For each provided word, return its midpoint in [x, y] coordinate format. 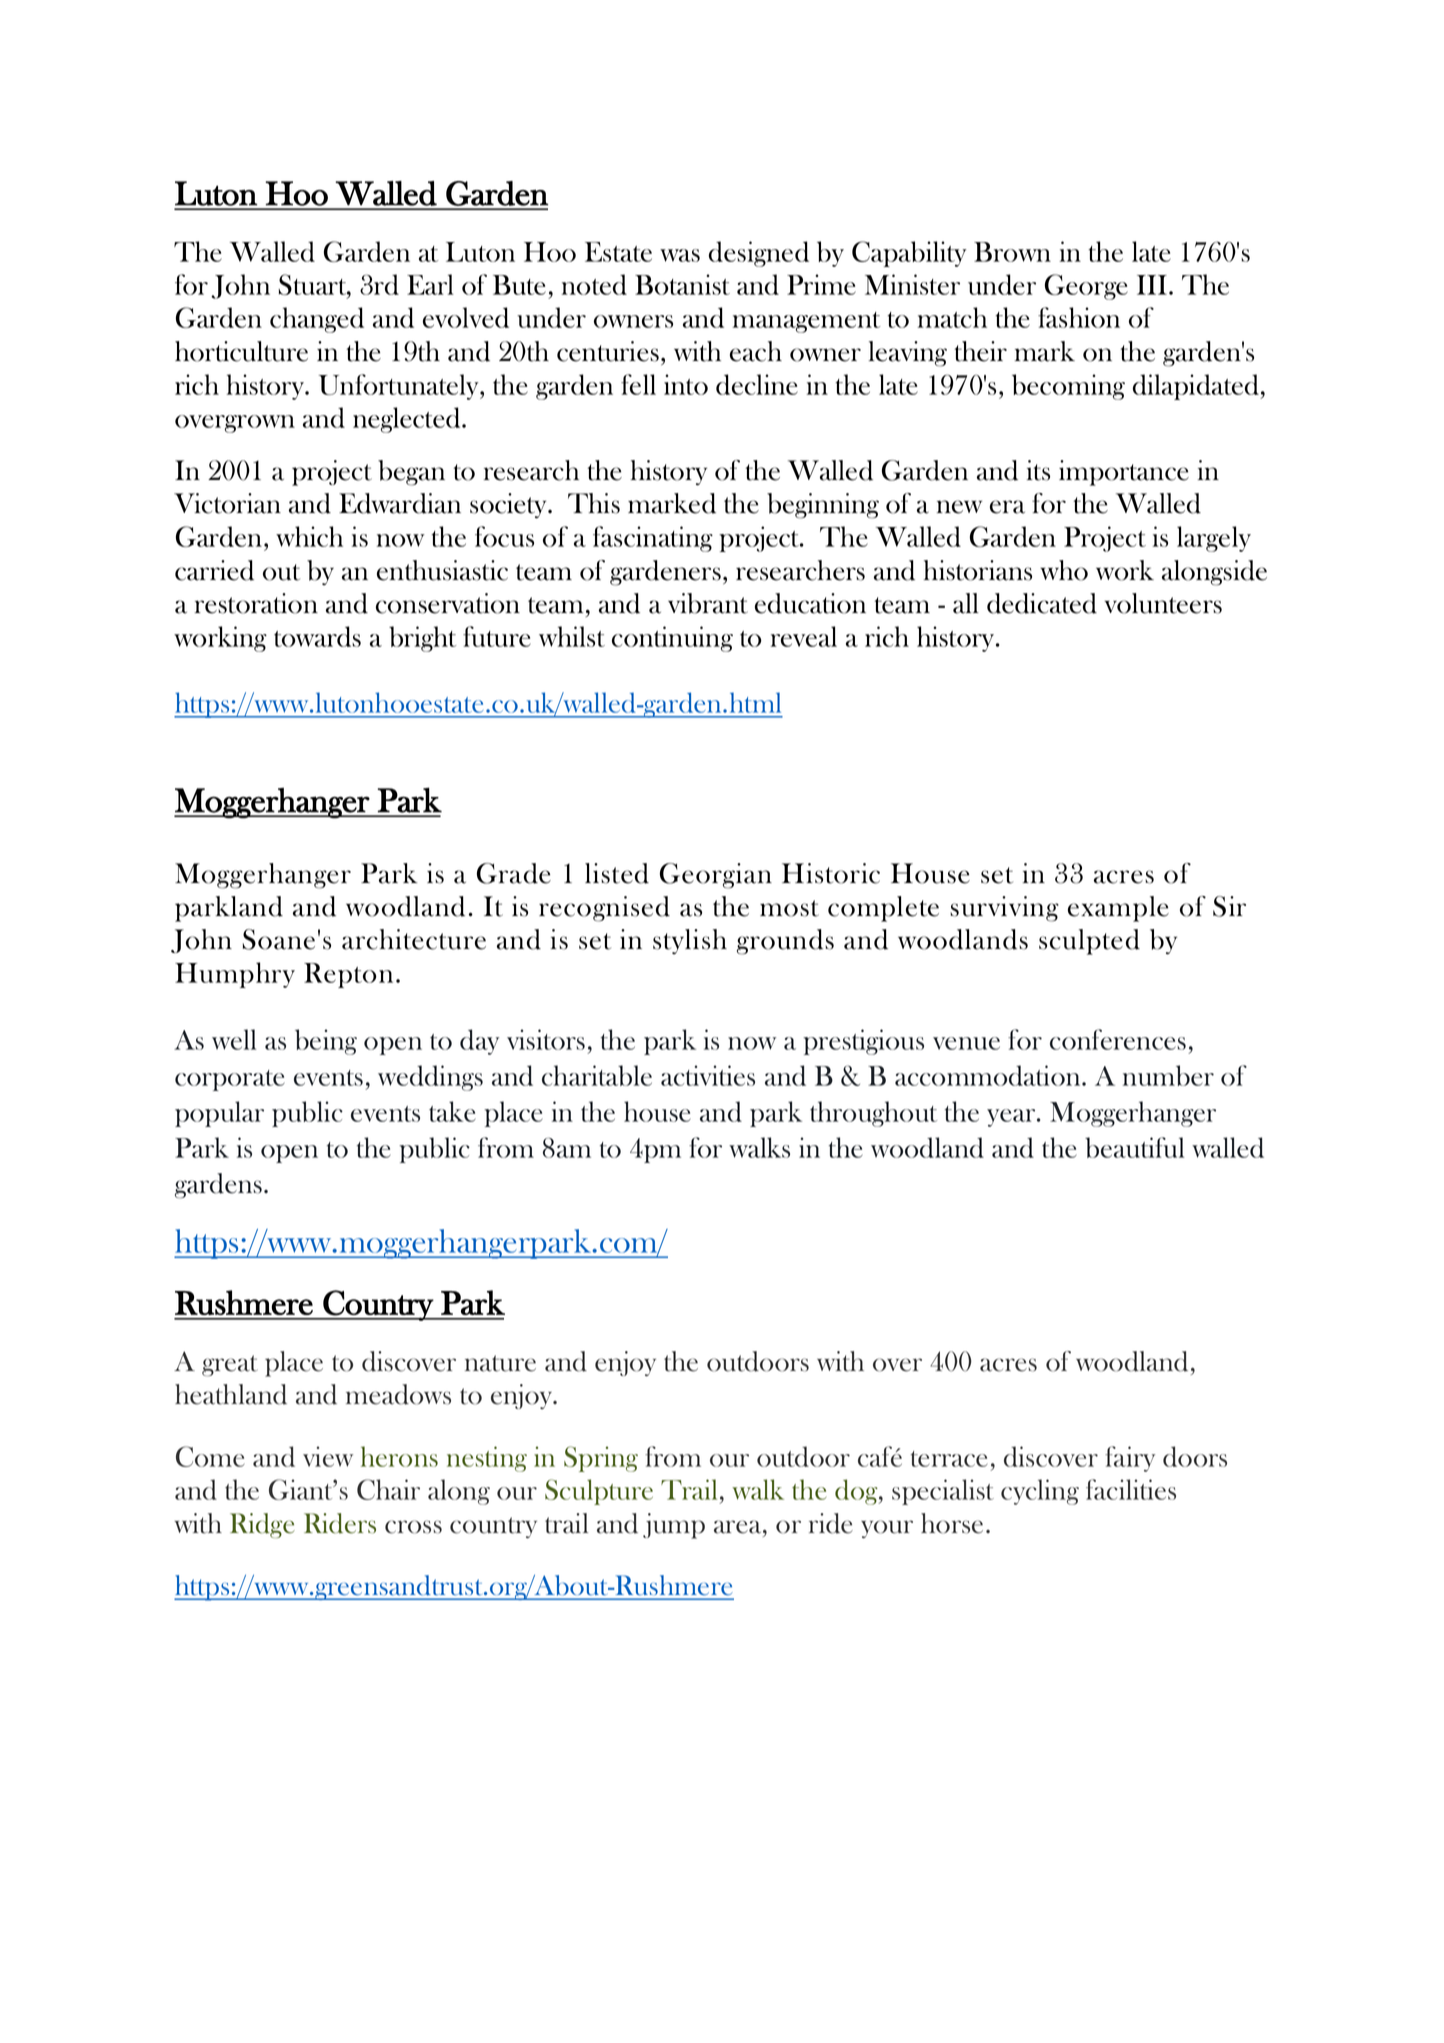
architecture [414, 939]
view [328, 1456]
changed [317, 320]
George [1086, 287]
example [1118, 909]
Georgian [716, 876]
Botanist [682, 284]
